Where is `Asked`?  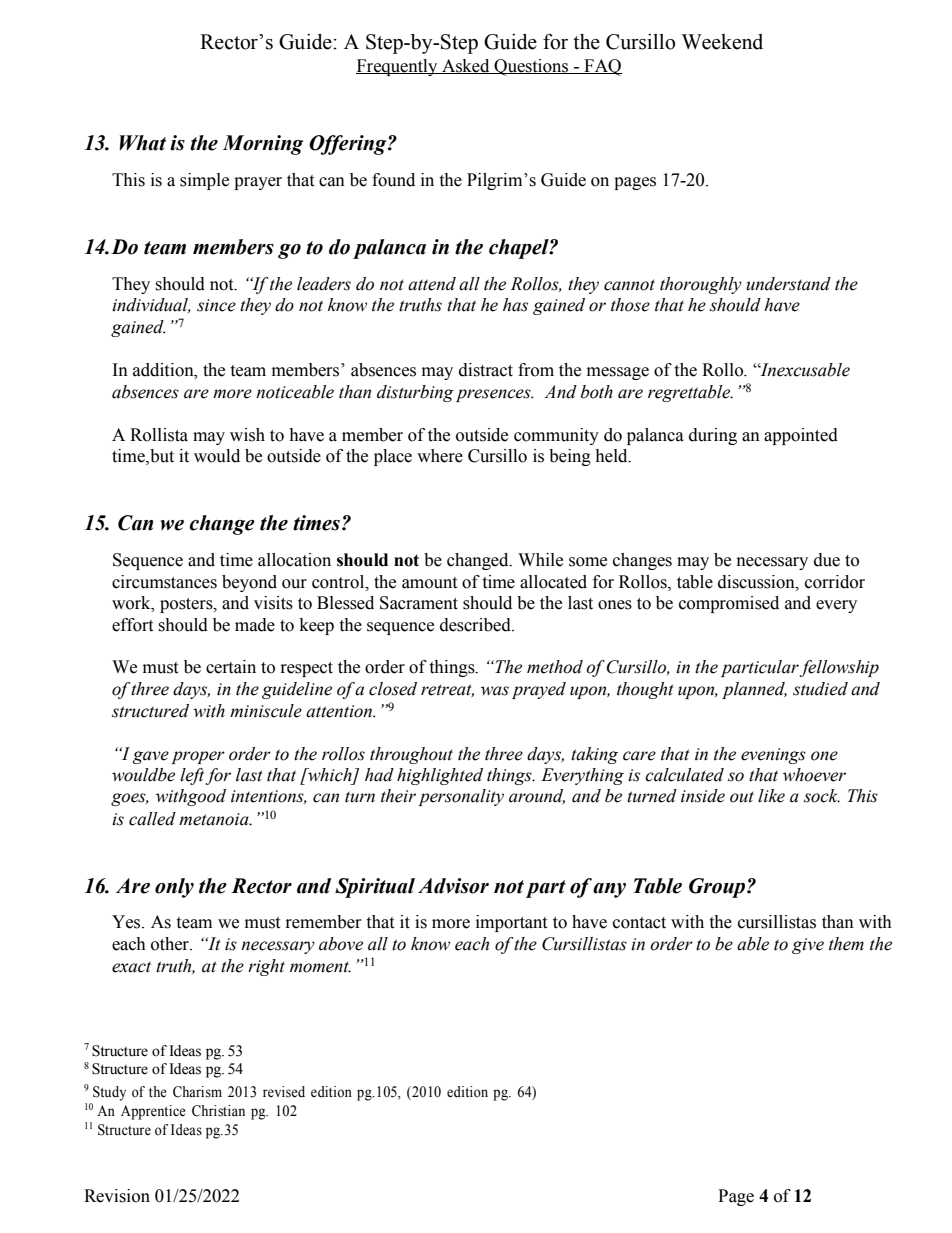 Asked is located at coordinates (466, 66).
